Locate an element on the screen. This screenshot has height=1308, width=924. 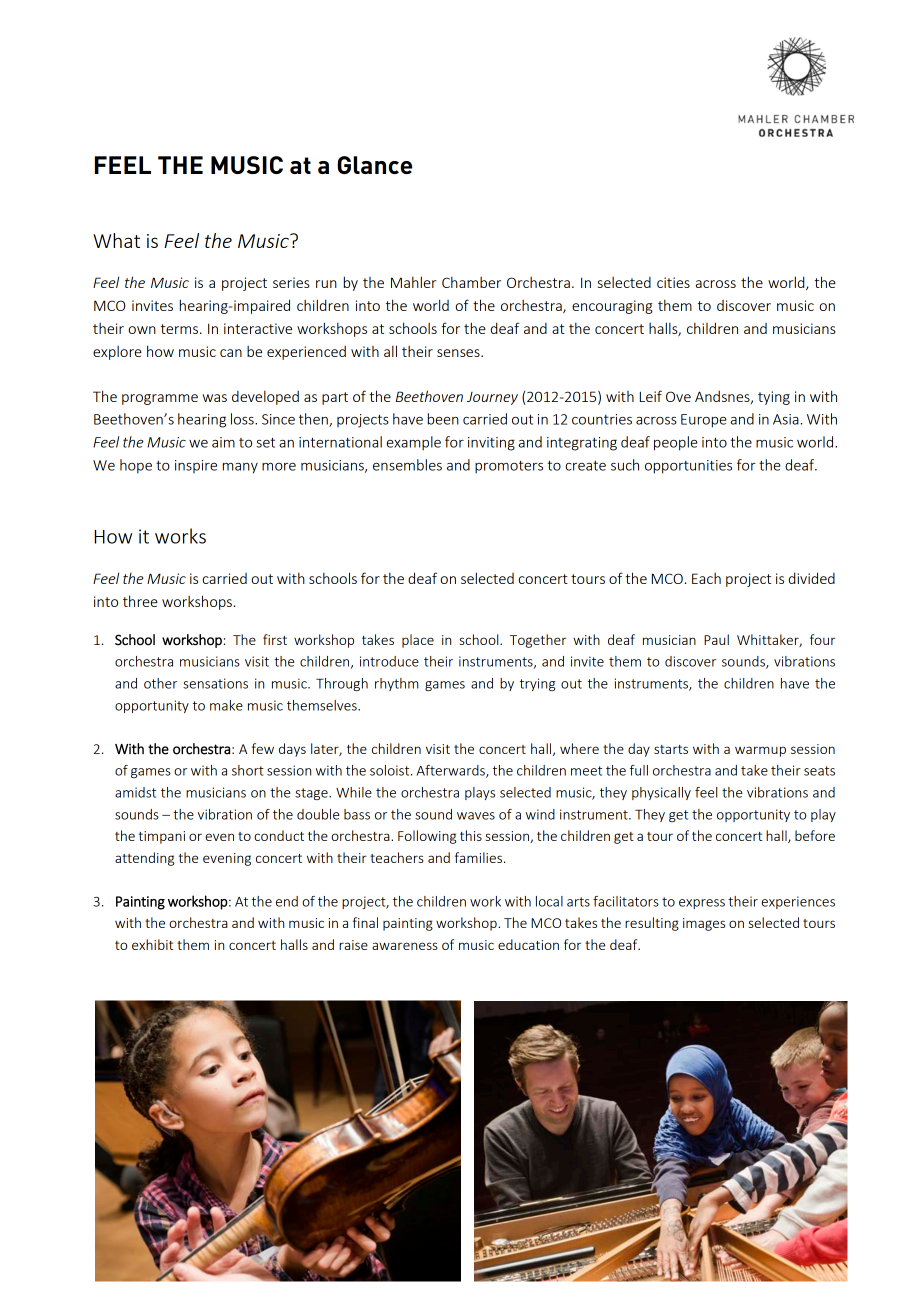
place is located at coordinates (418, 641).
